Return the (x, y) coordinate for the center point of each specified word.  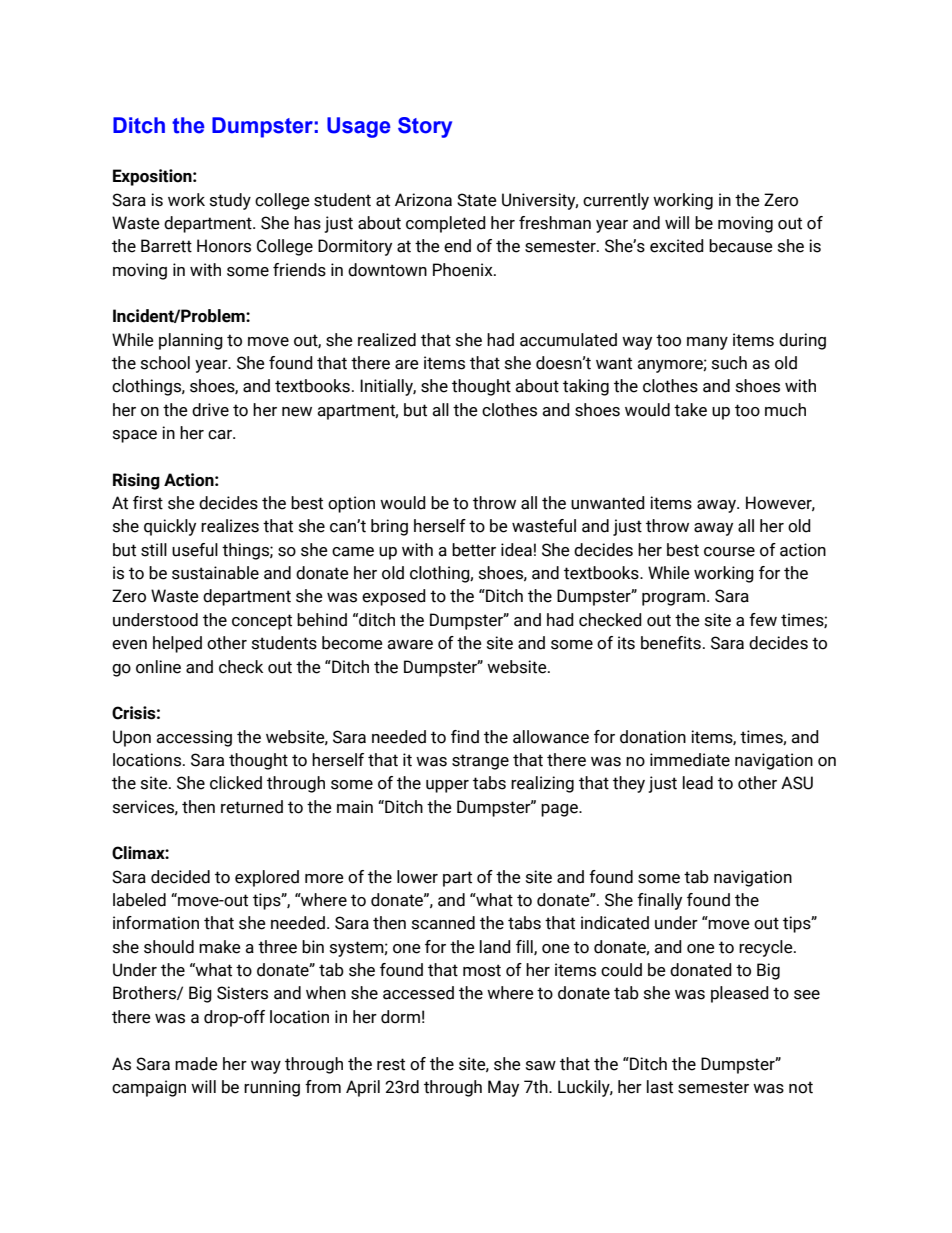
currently (616, 201)
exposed (394, 597)
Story (425, 127)
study (230, 201)
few (763, 620)
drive (210, 410)
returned (252, 807)
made (196, 1064)
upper (447, 786)
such (729, 363)
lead (698, 783)
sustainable (215, 573)
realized (387, 340)
